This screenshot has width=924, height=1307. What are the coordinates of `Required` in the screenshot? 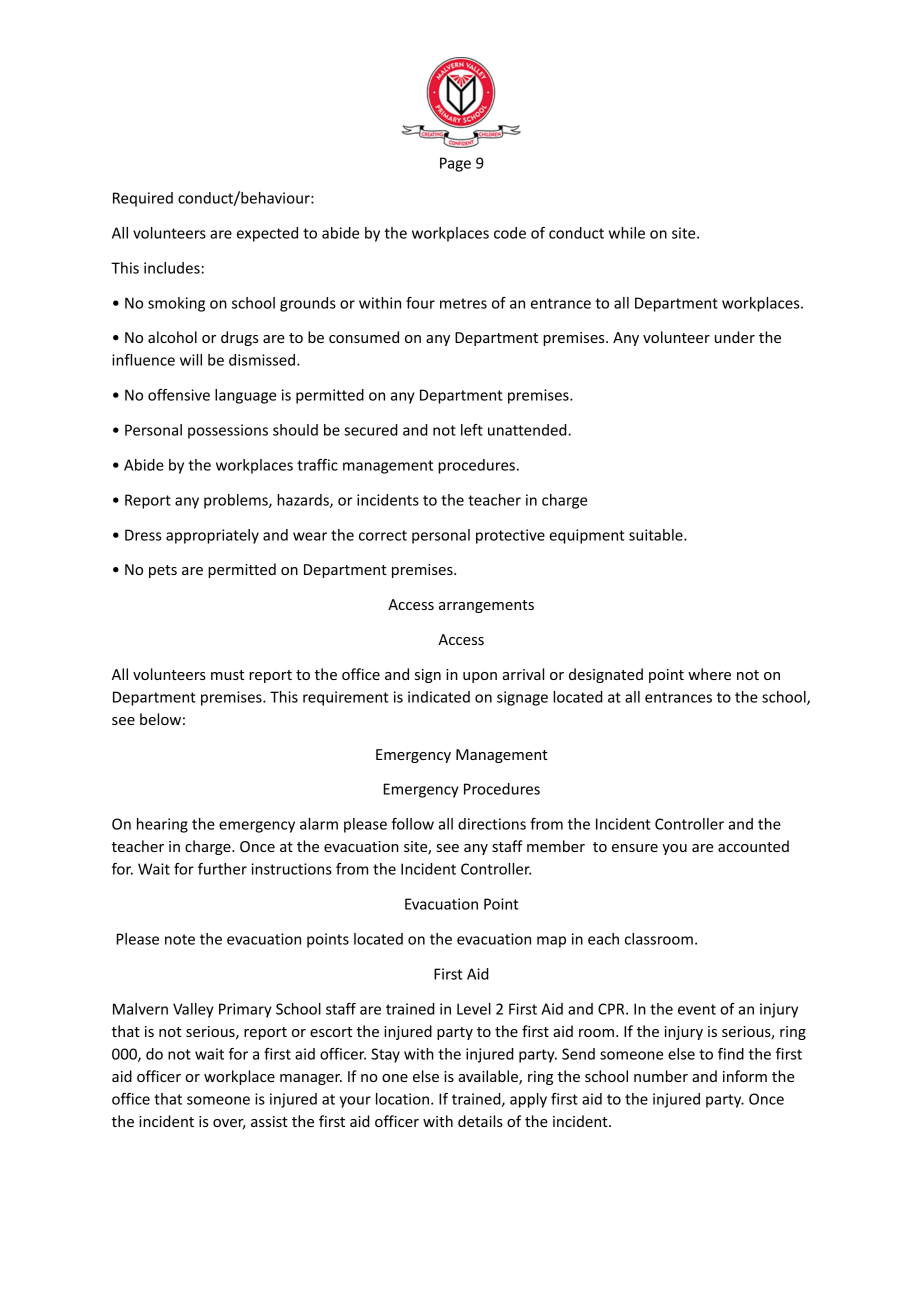 It's located at (143, 199).
